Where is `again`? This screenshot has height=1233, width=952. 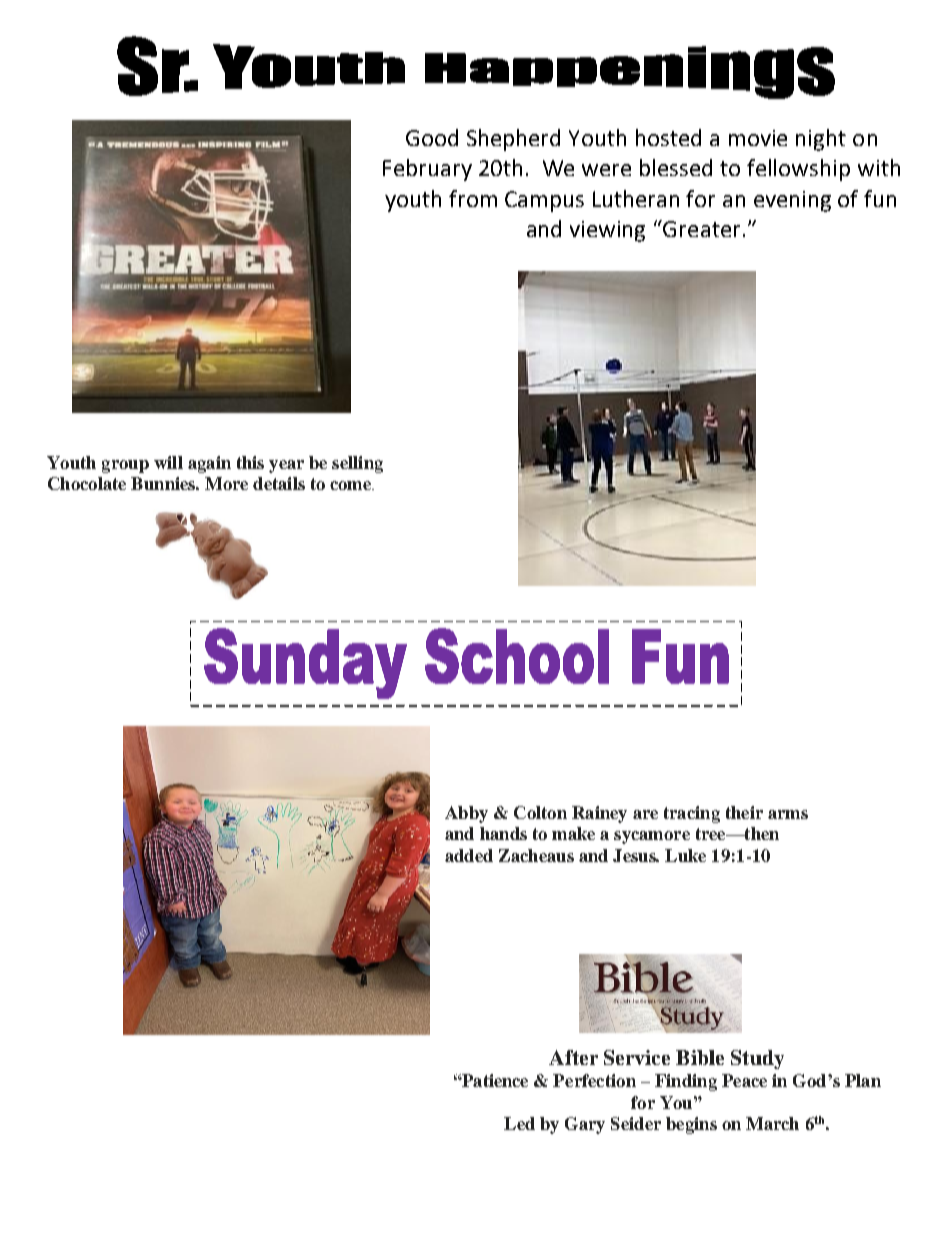
again is located at coordinates (209, 464).
